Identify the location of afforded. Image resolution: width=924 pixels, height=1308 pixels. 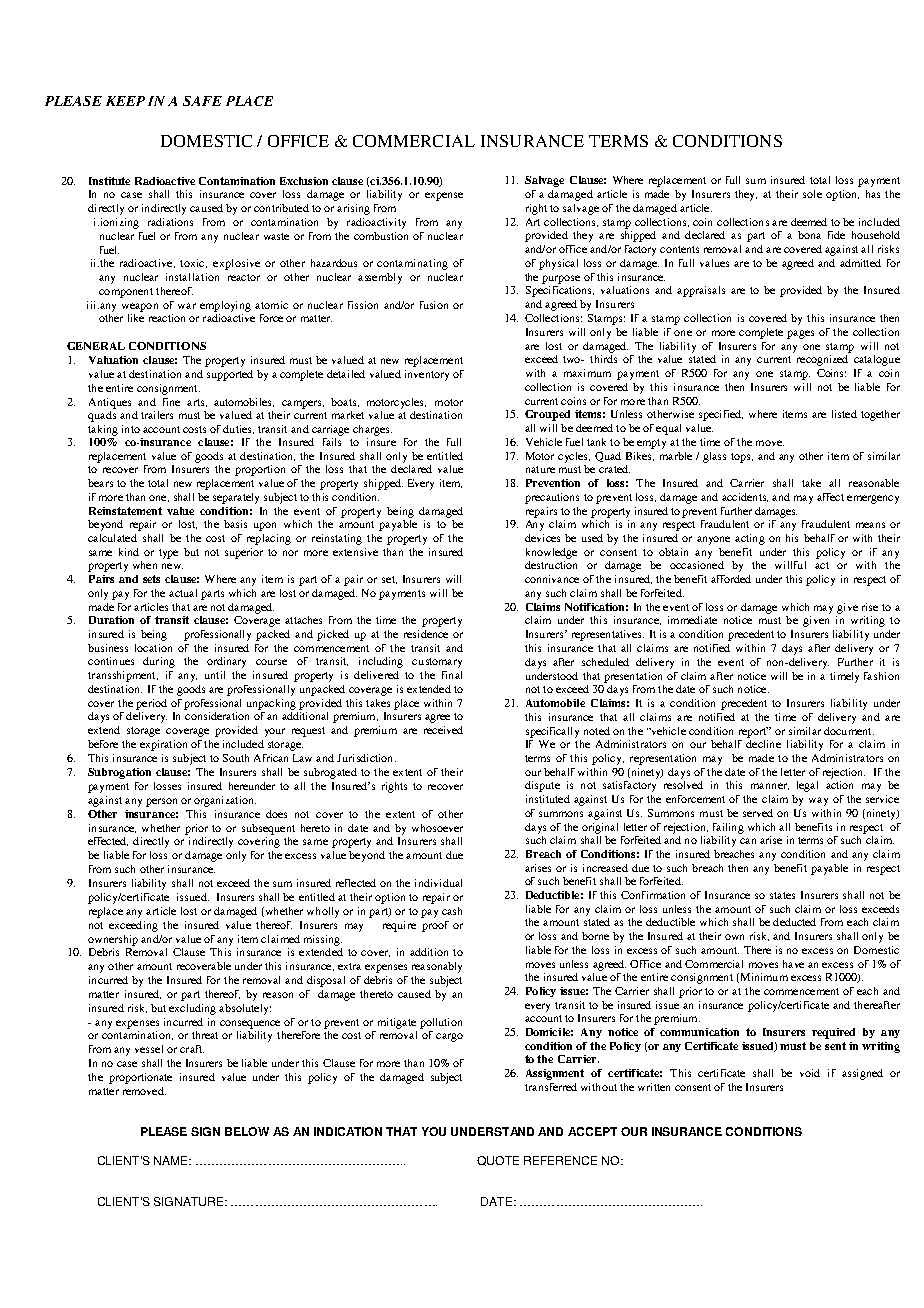
(731, 579).
